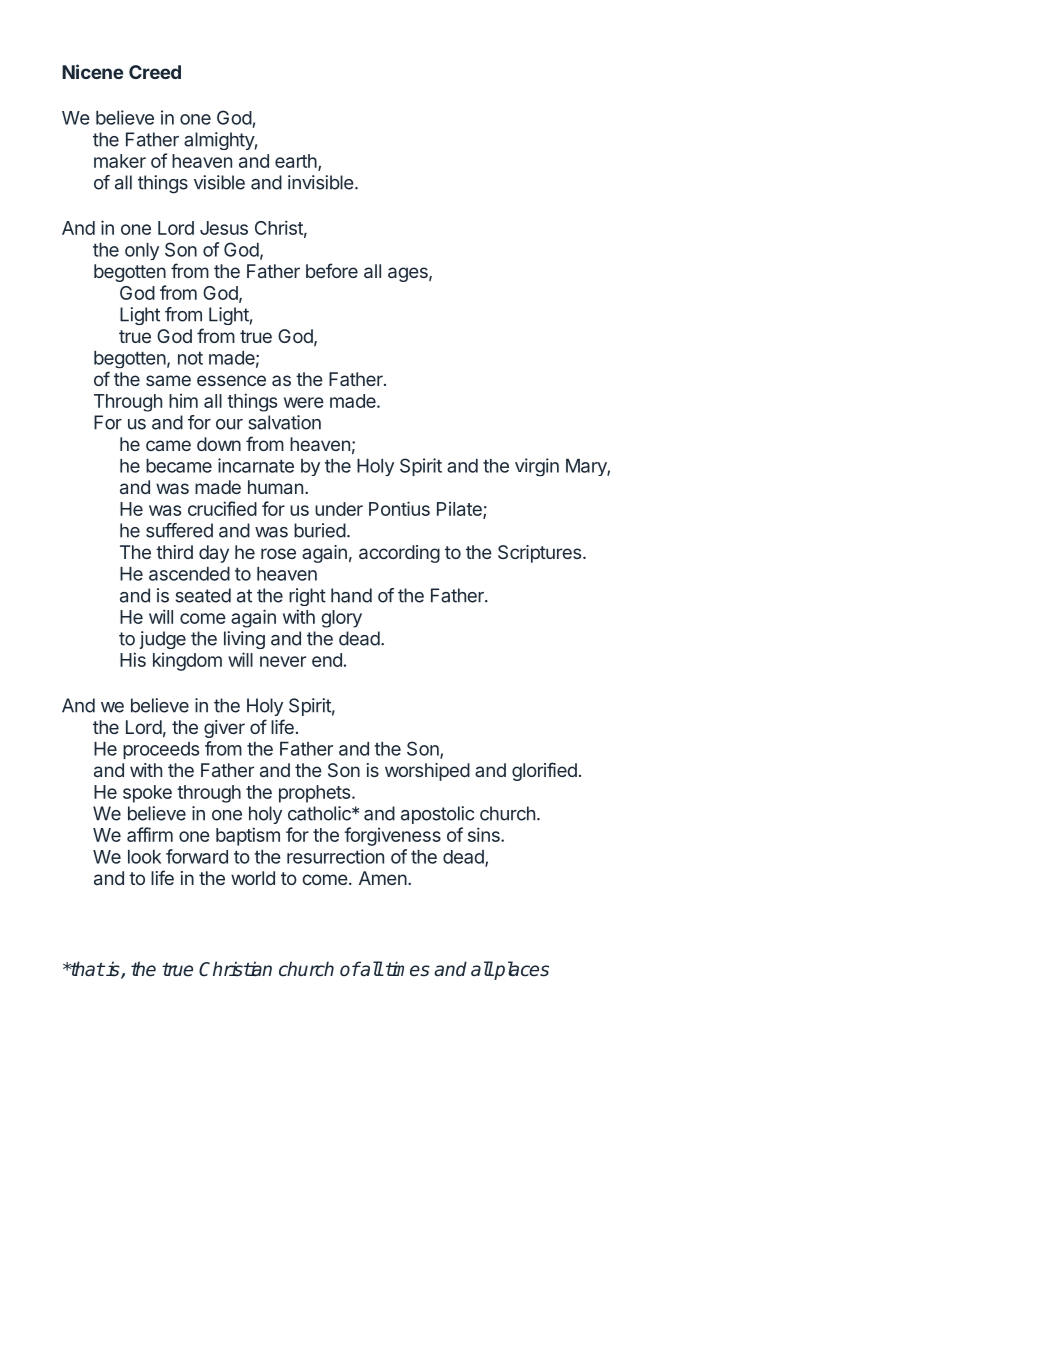 Image resolution: width=1045 pixels, height=1352 pixels. Describe the element at coordinates (297, 162) in the screenshot. I see `earth` at that location.
